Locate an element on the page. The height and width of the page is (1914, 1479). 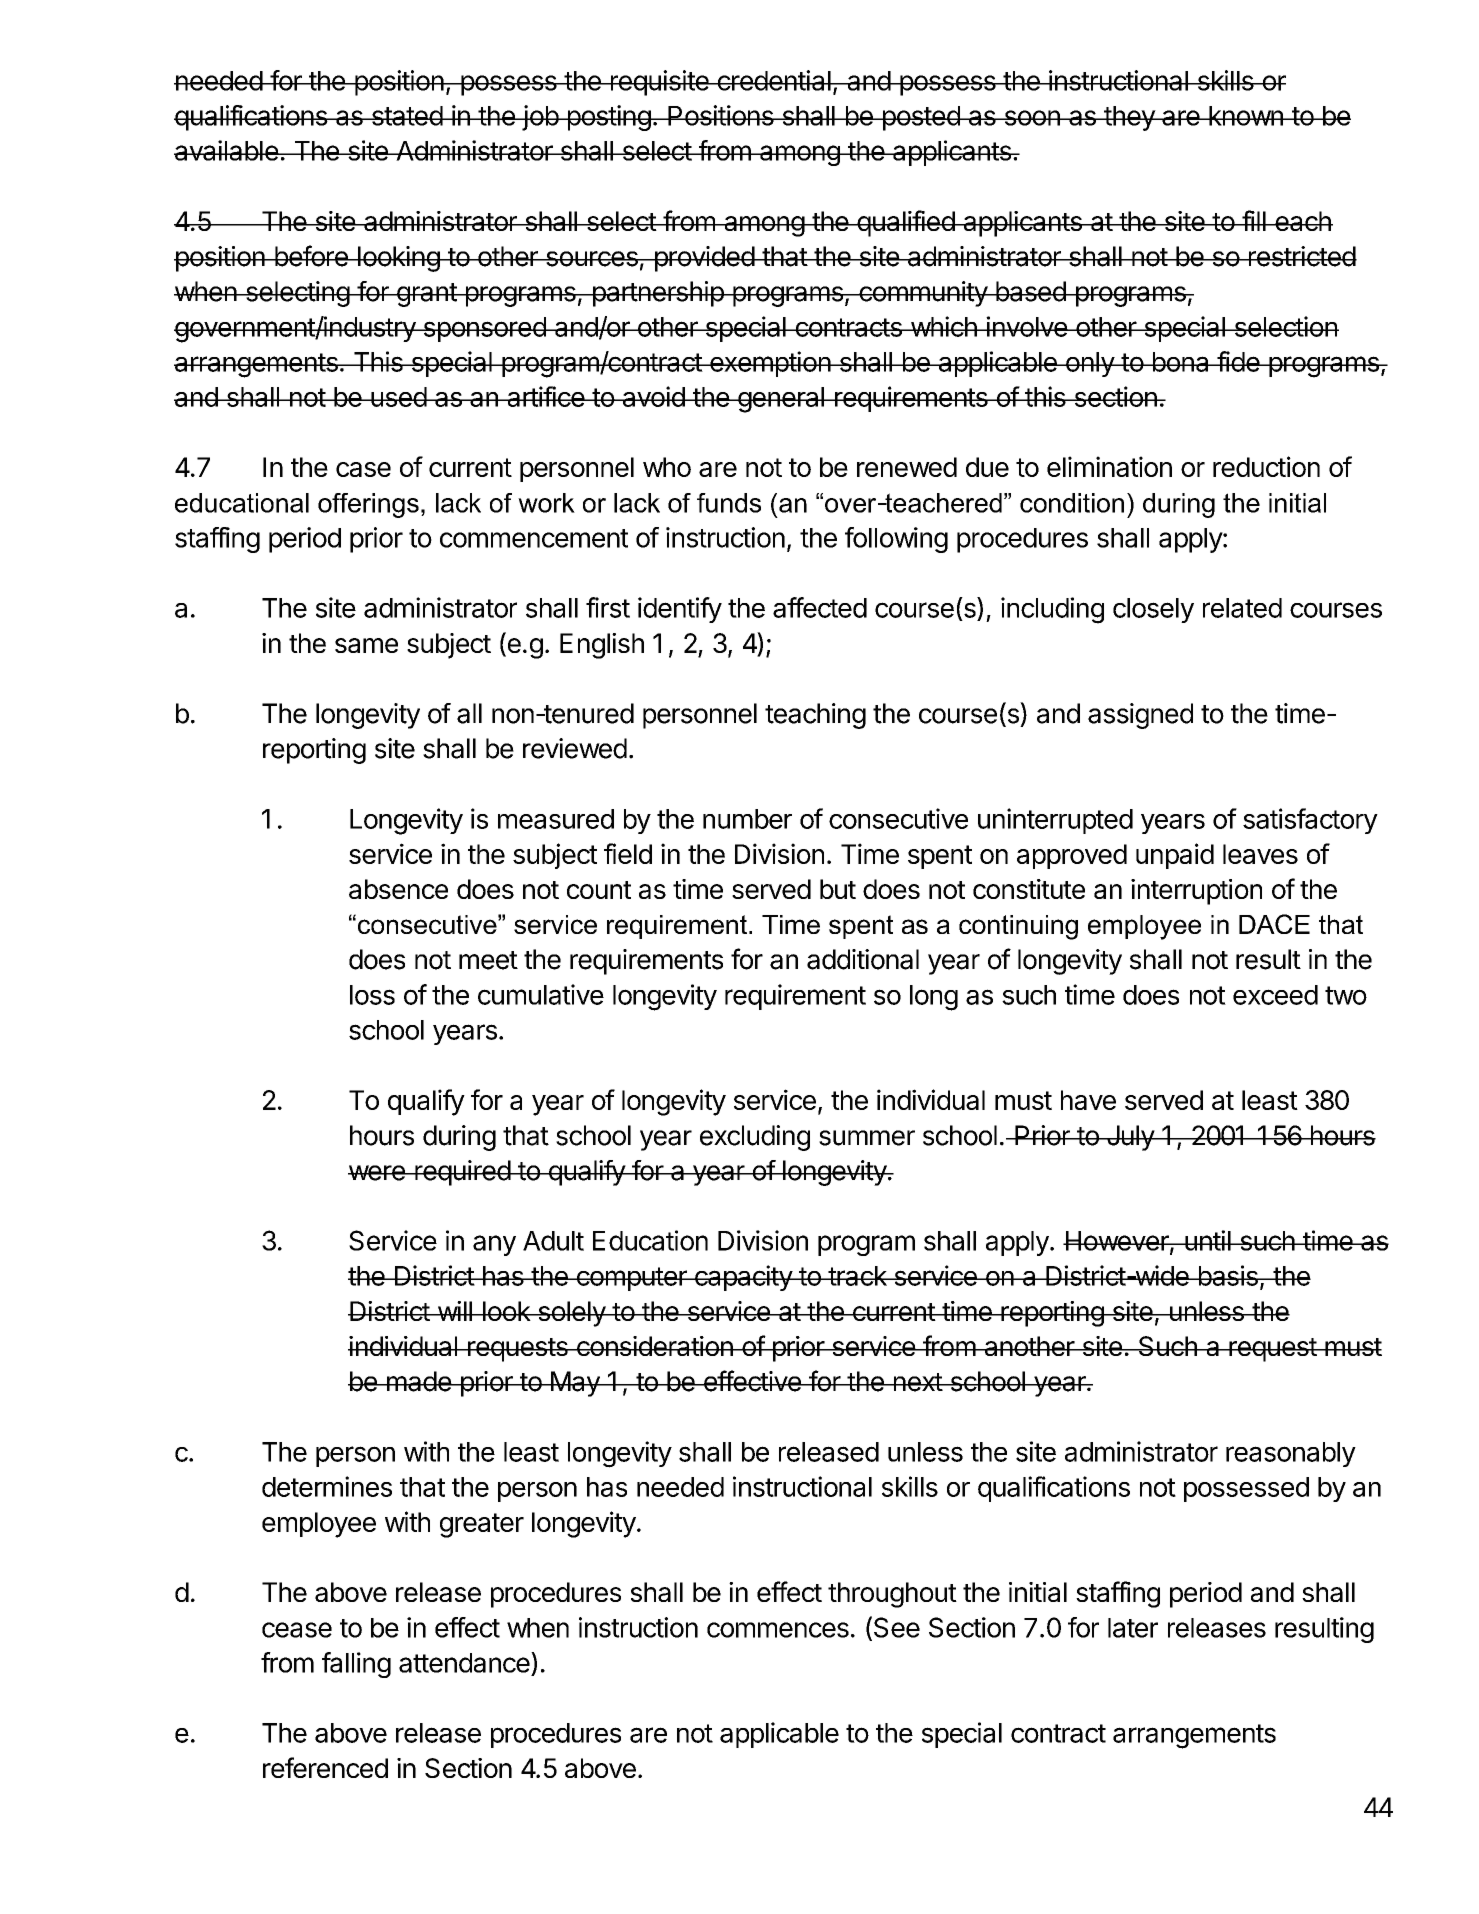
known is located at coordinates (1246, 116).
